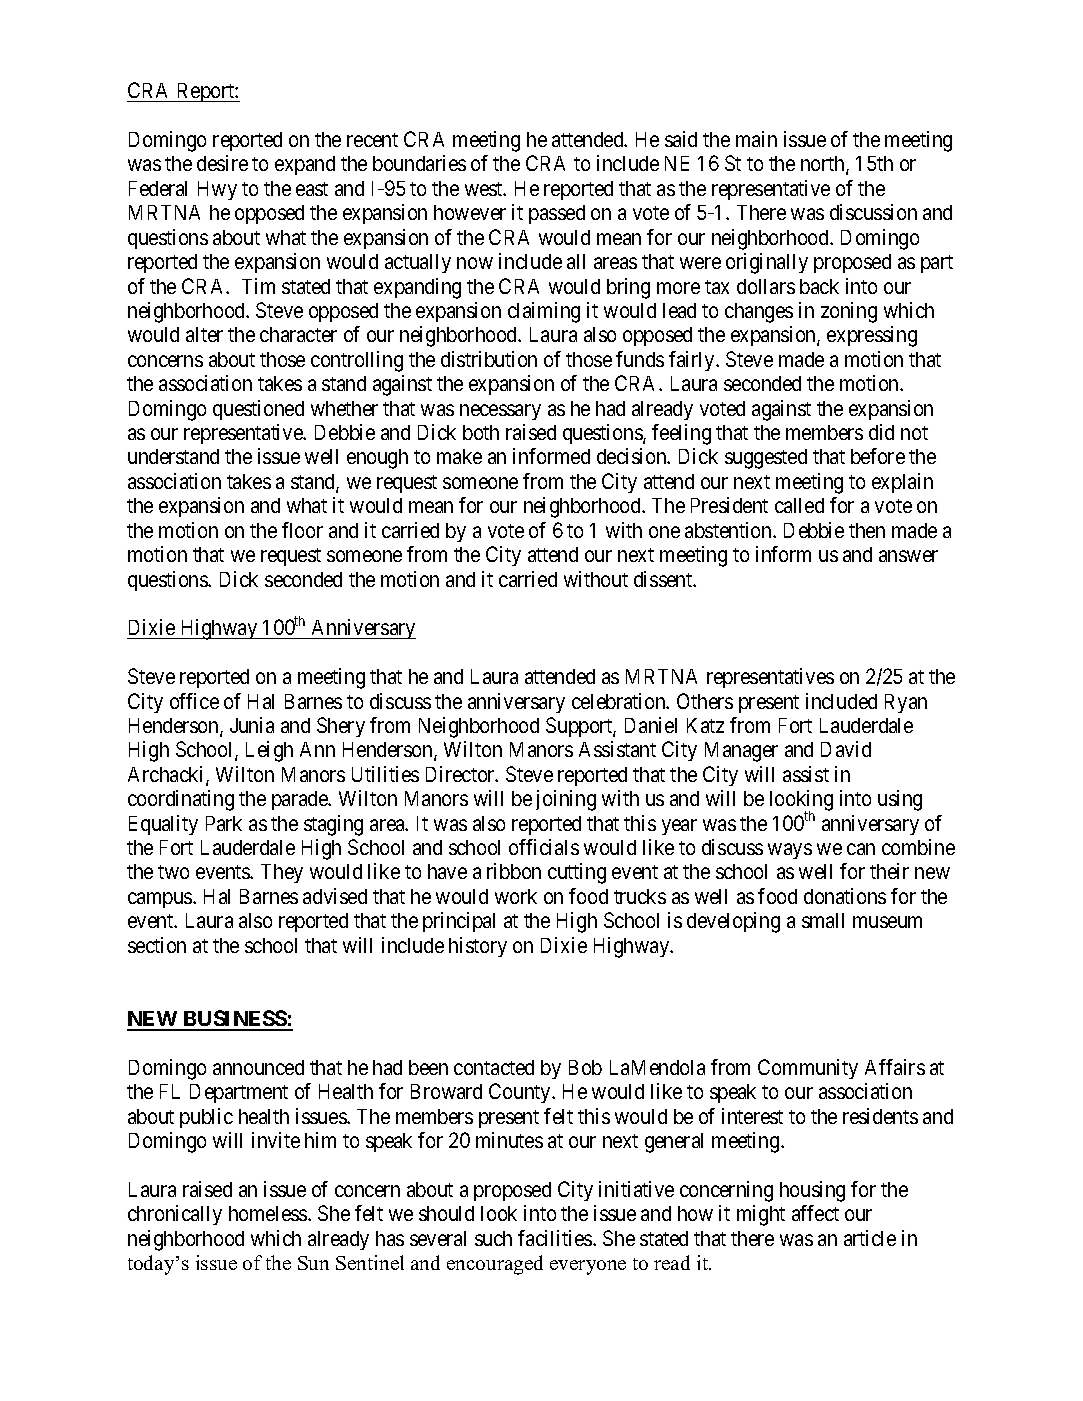 The height and width of the image is (1401, 1083). I want to click on history, so click(478, 947).
